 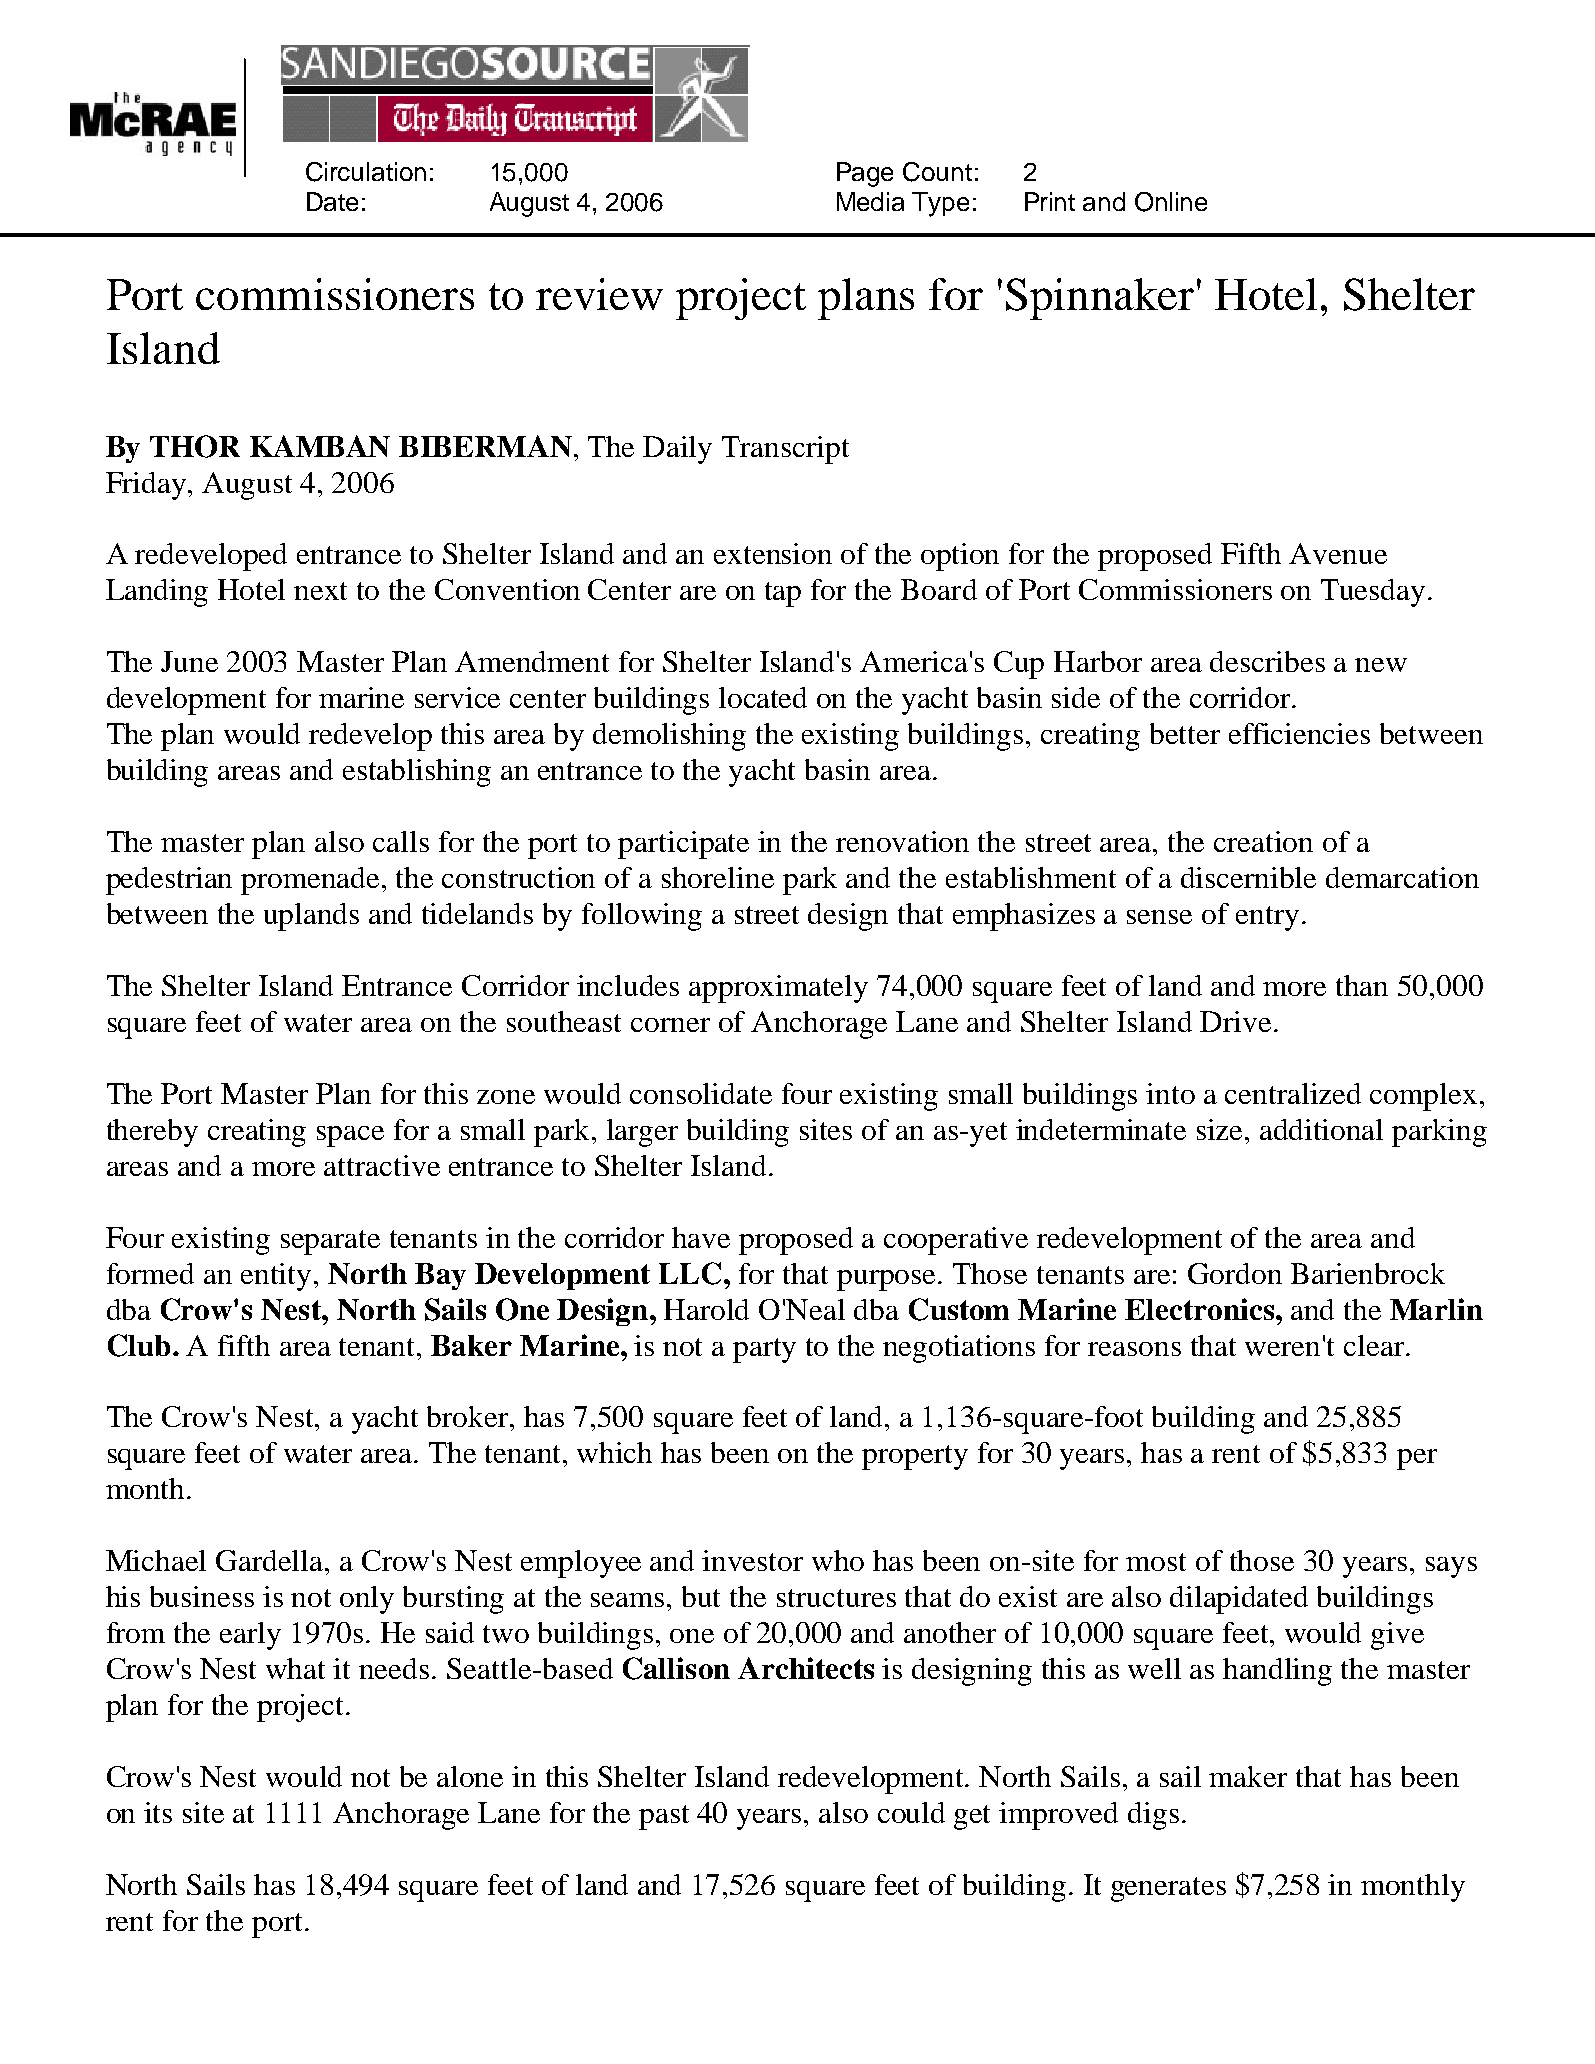 I want to click on establishing, so click(x=417, y=773).
